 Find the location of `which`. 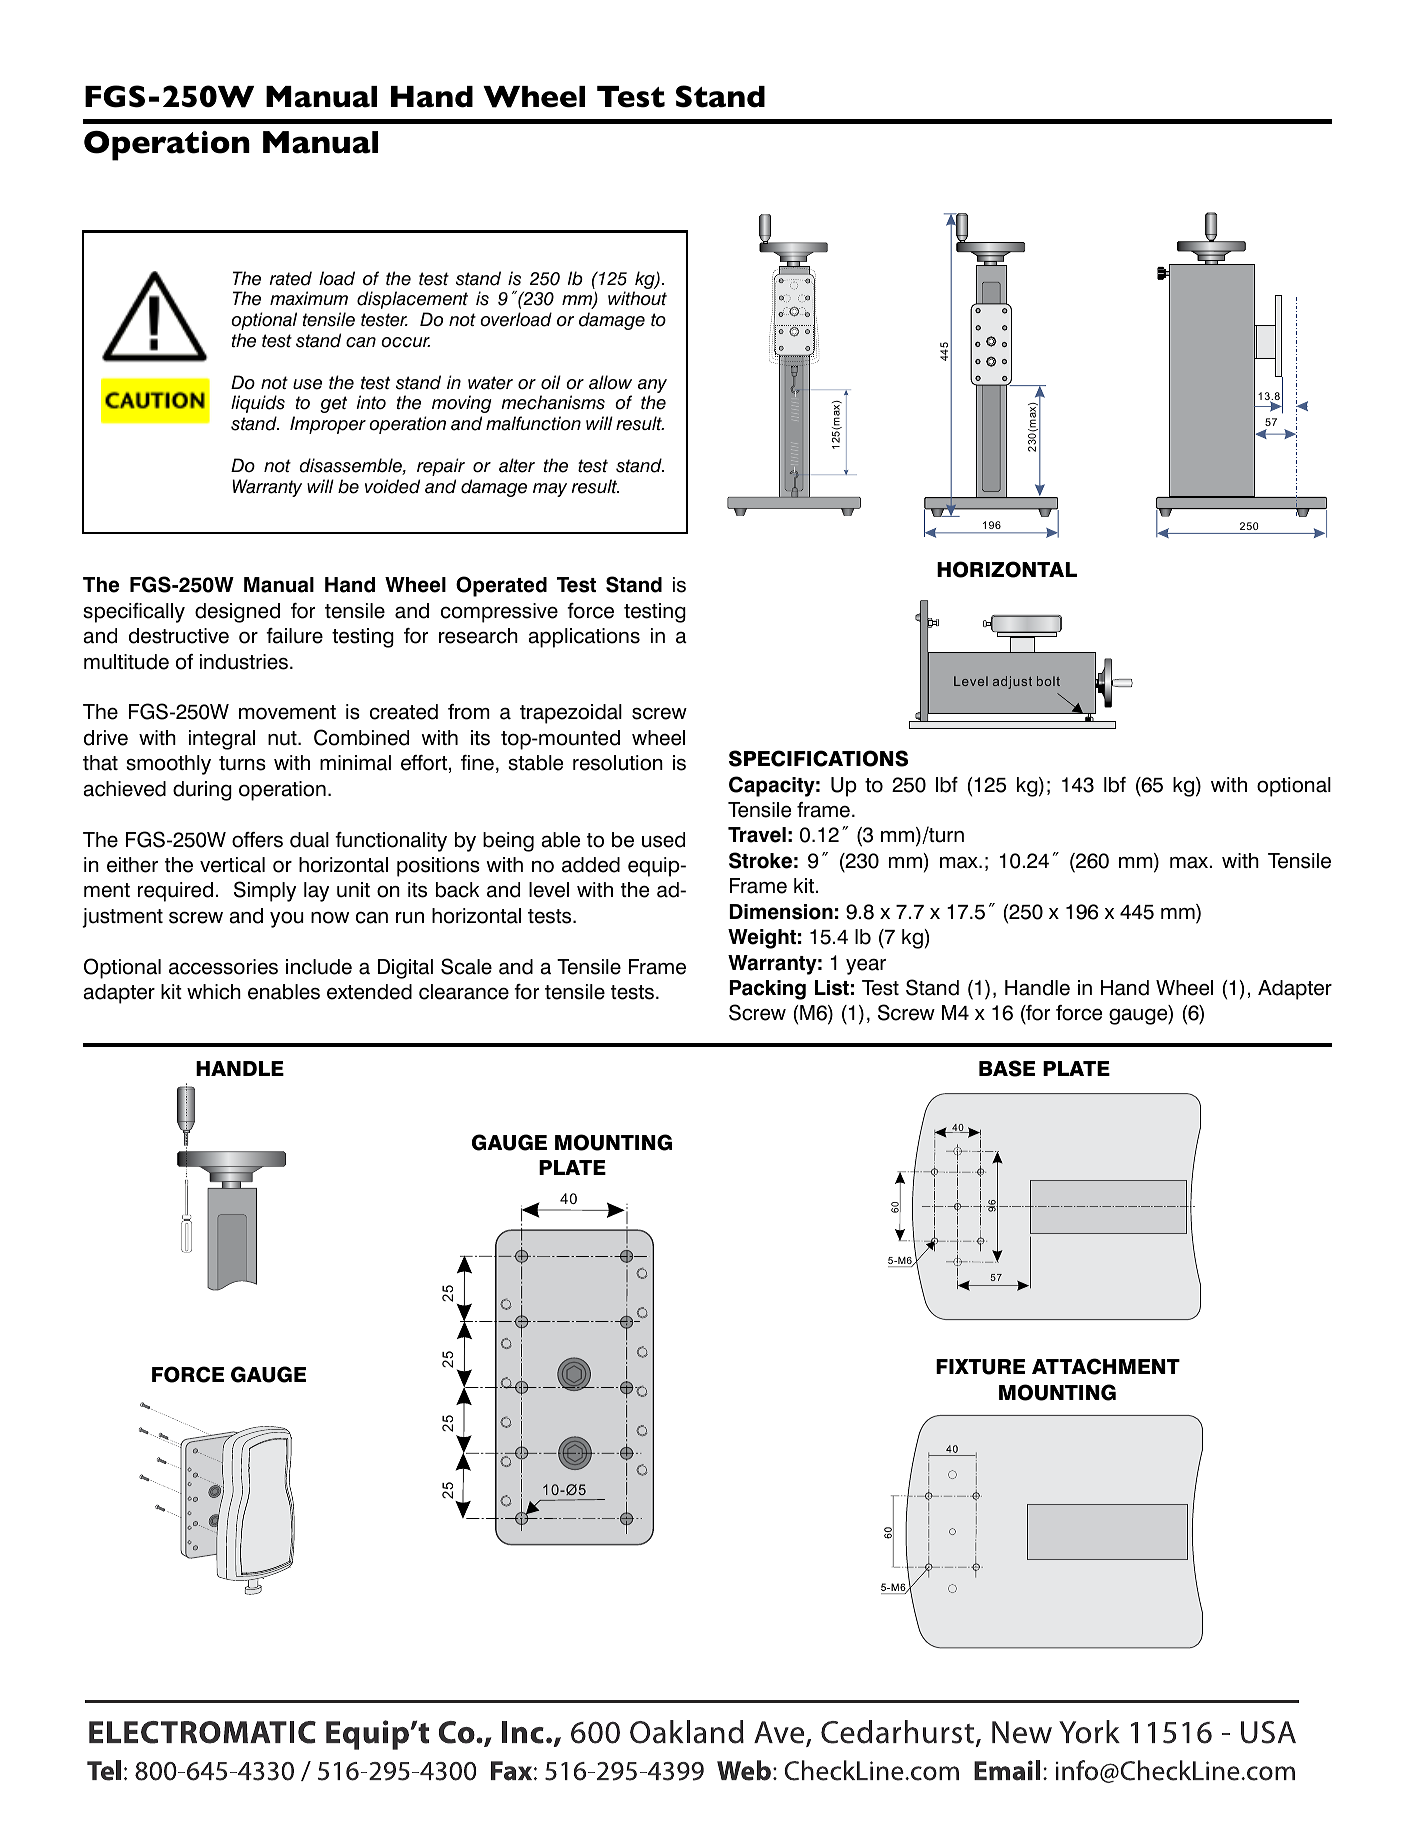

which is located at coordinates (214, 992).
